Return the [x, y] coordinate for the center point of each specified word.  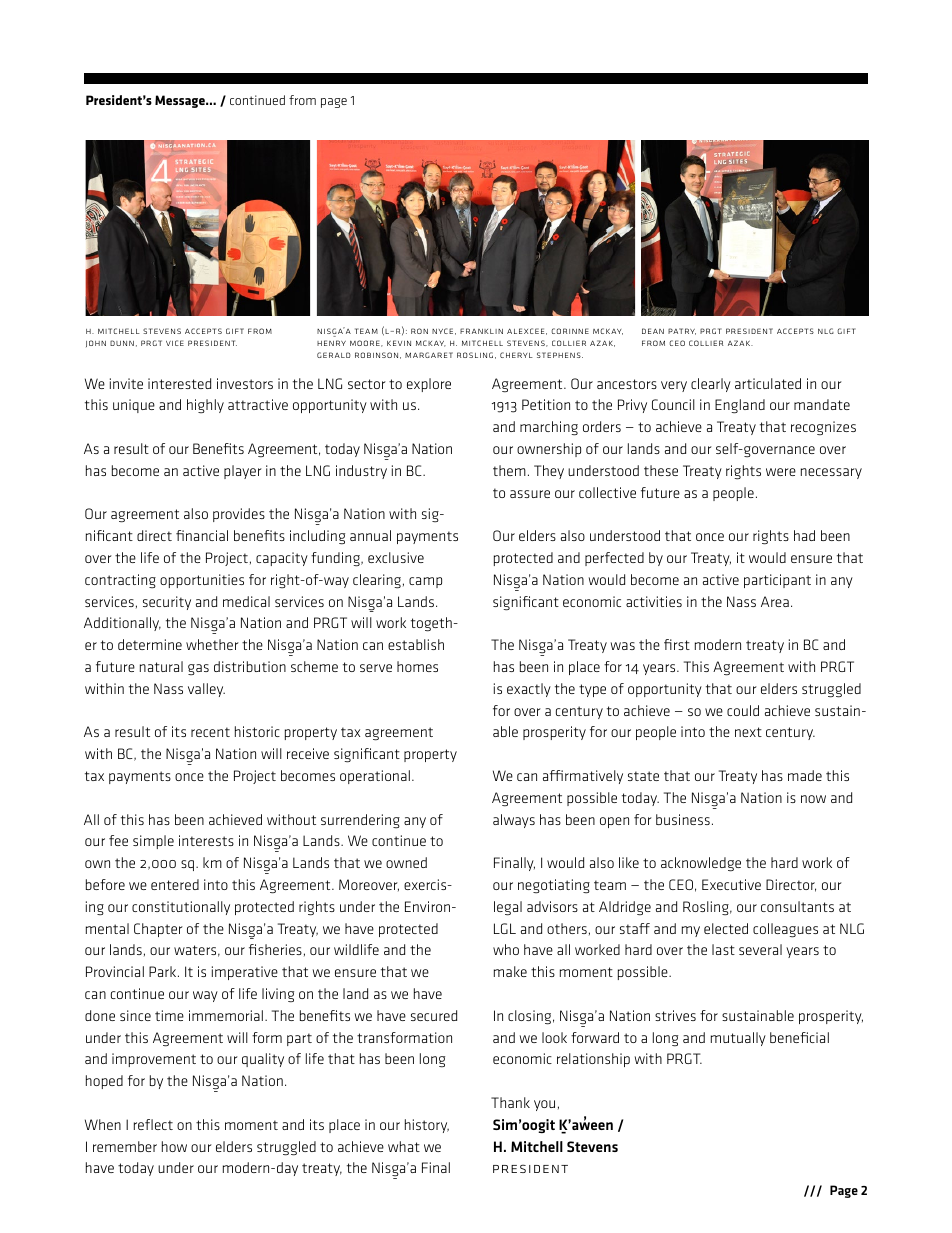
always [514, 821]
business [683, 819]
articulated [768, 383]
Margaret [429, 355]
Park [164, 971]
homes [417, 666]
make [510, 971]
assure [530, 494]
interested [179, 383]
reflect [153, 1124]
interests [206, 840]
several [760, 949]
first [677, 644]
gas [198, 669]
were [781, 472]
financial [202, 535]
